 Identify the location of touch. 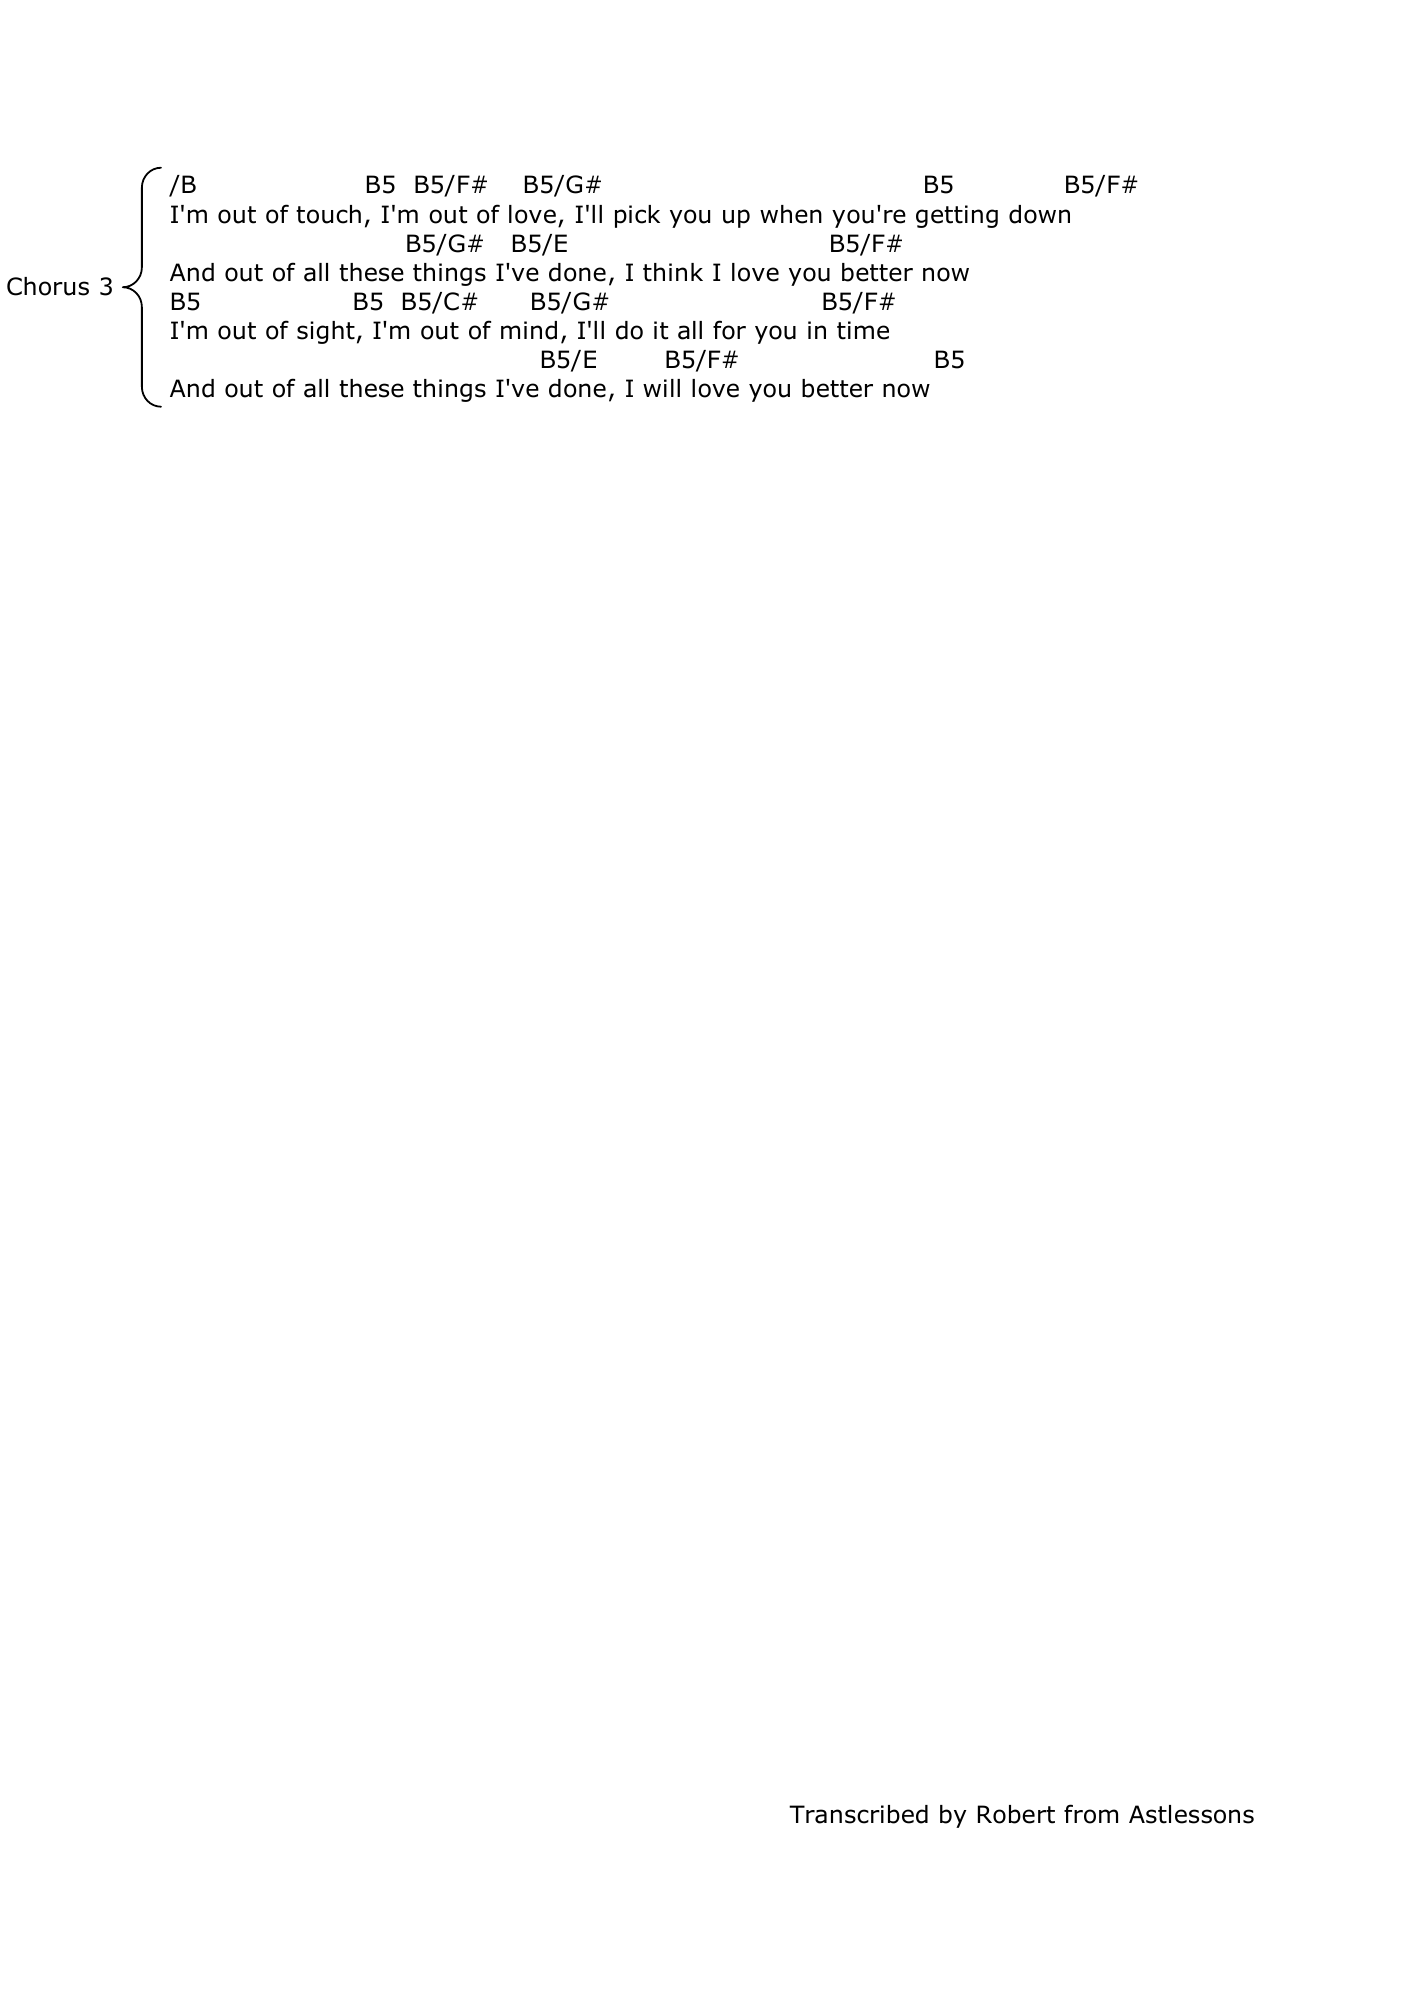
(328, 214).
